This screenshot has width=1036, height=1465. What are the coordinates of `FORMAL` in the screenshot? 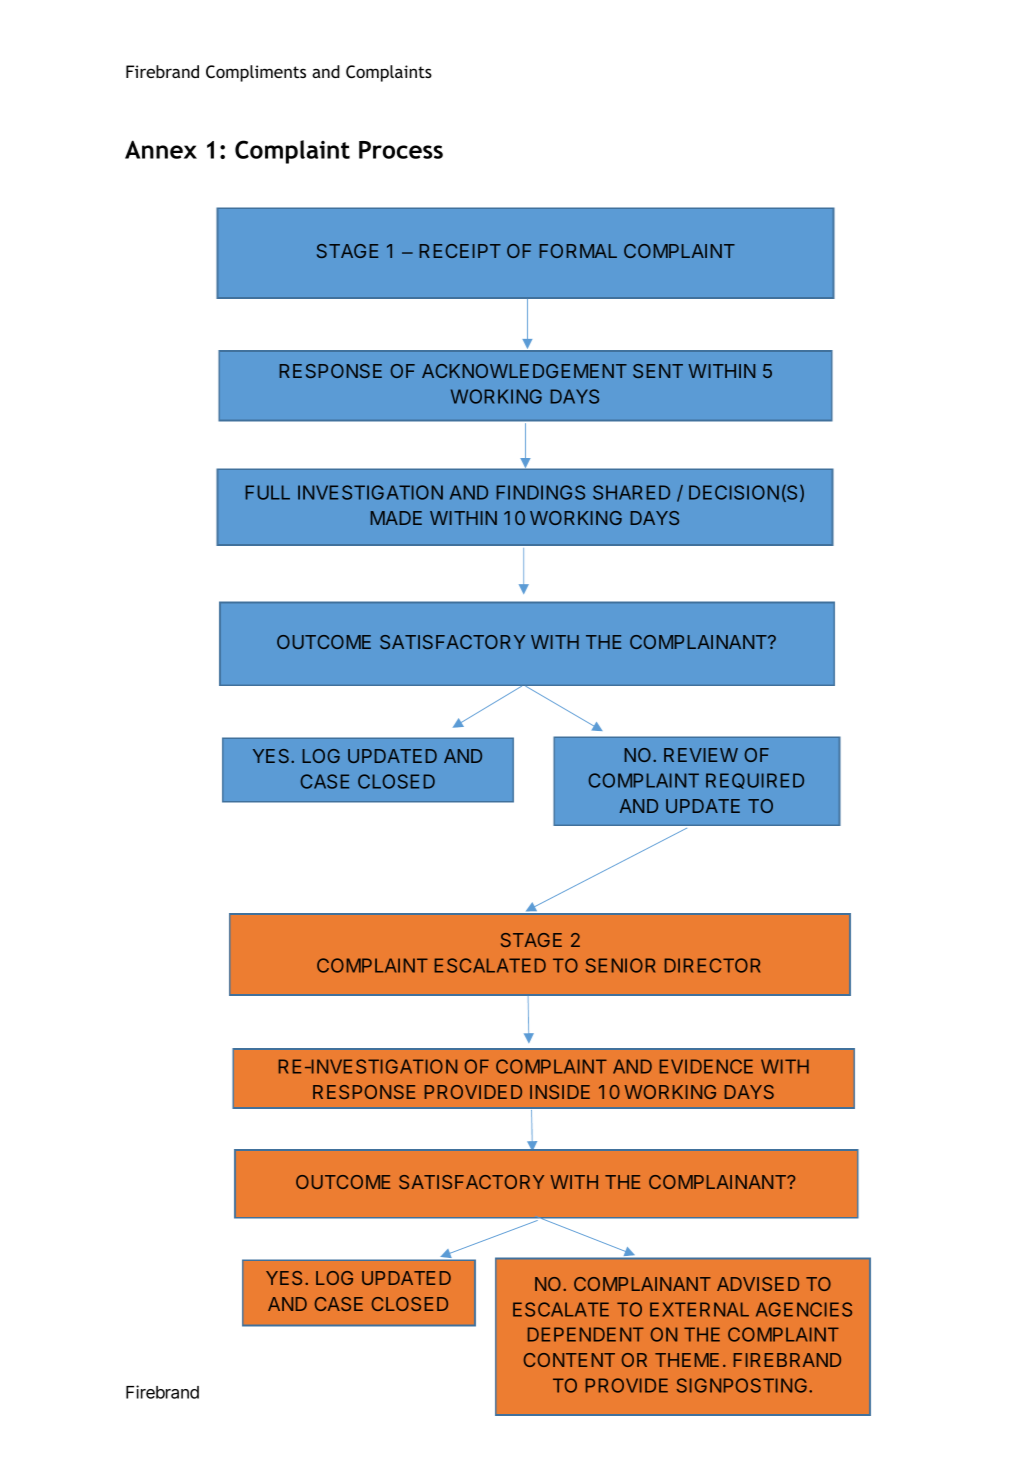 It's located at (578, 251).
